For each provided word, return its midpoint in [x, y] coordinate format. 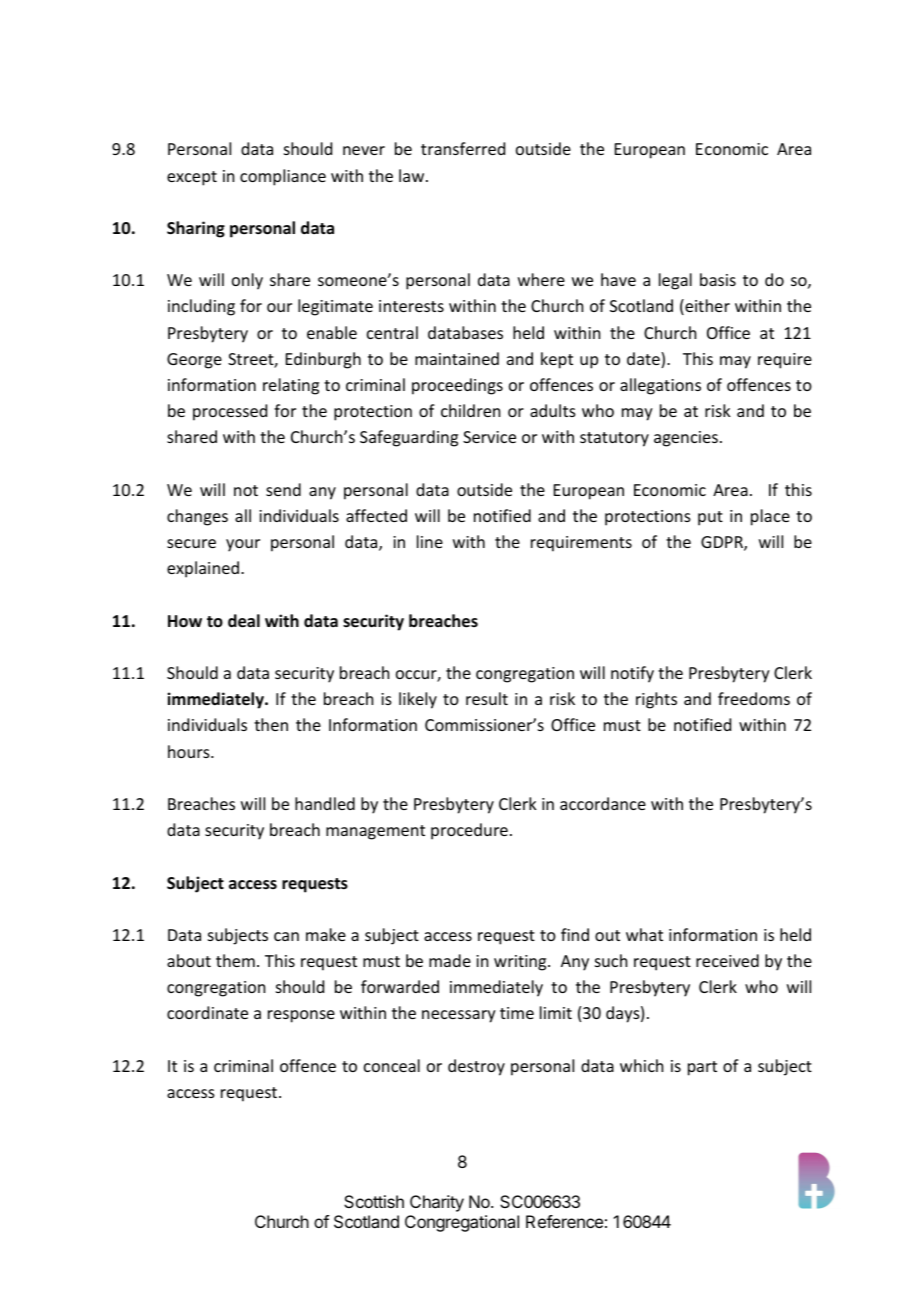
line [430, 541]
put [710, 518]
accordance [603, 803]
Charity [437, 1203]
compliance [283, 177]
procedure [469, 831]
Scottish [374, 1201]
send [283, 489]
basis [718, 279]
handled [325, 803]
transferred [463, 148]
